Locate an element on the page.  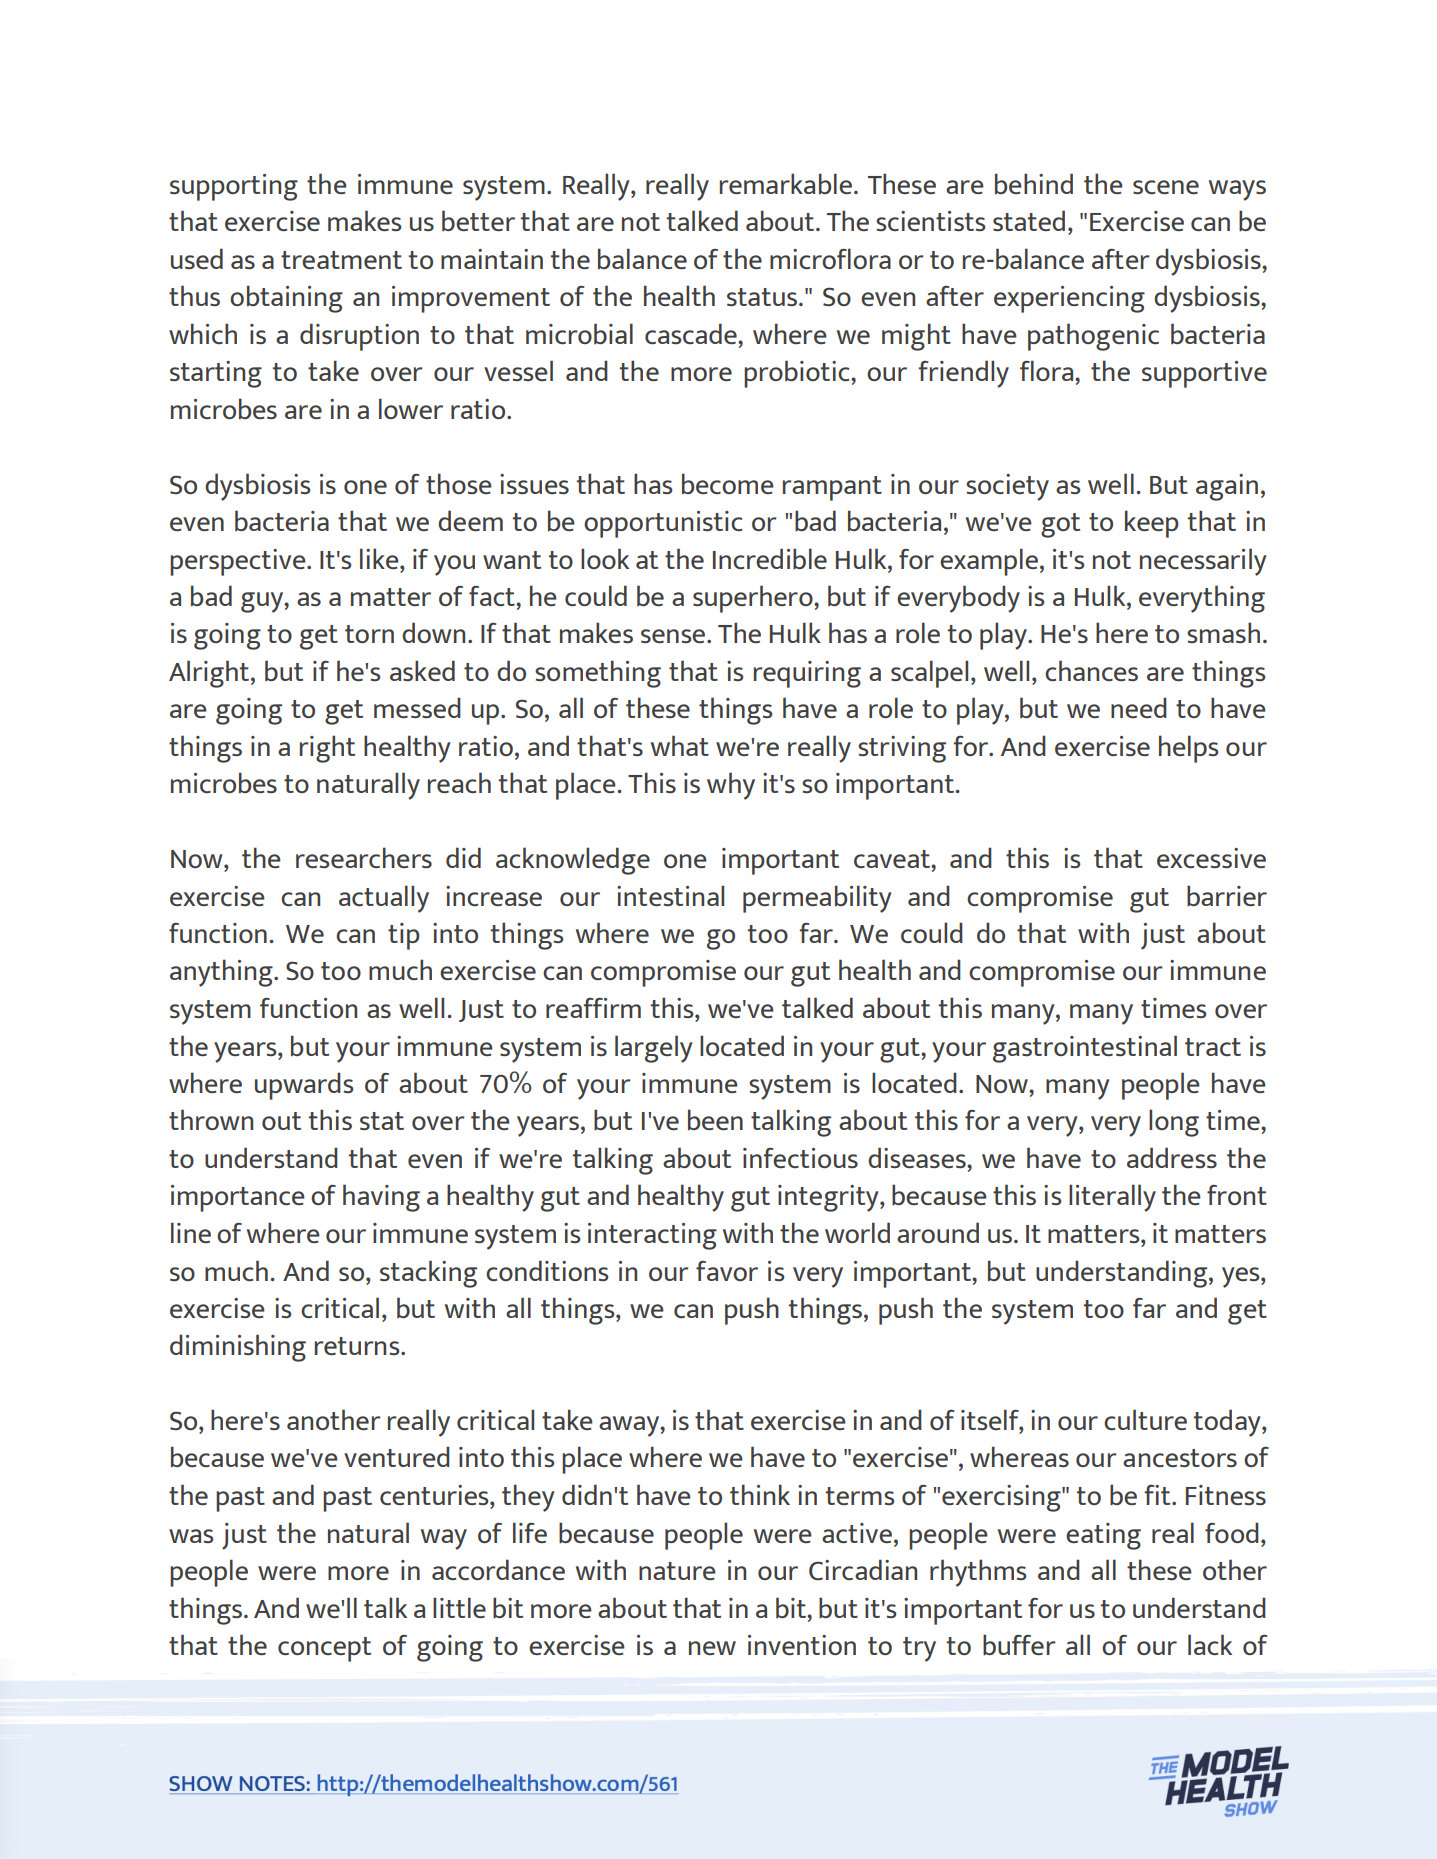
chances is located at coordinates (1091, 670).
